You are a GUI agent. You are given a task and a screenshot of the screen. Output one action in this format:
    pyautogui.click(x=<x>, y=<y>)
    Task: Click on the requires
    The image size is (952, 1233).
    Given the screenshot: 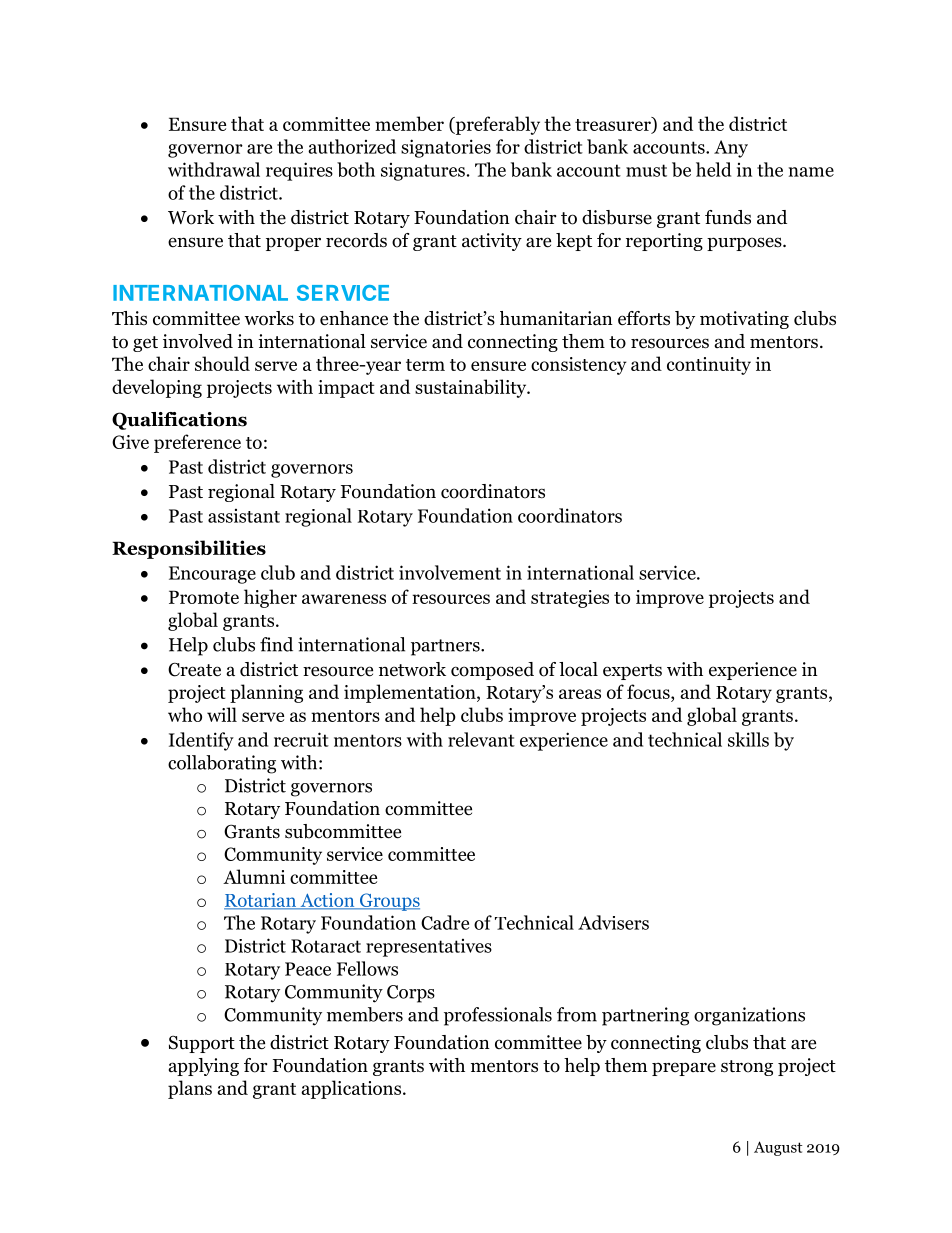 What is the action you would take?
    pyautogui.click(x=299, y=171)
